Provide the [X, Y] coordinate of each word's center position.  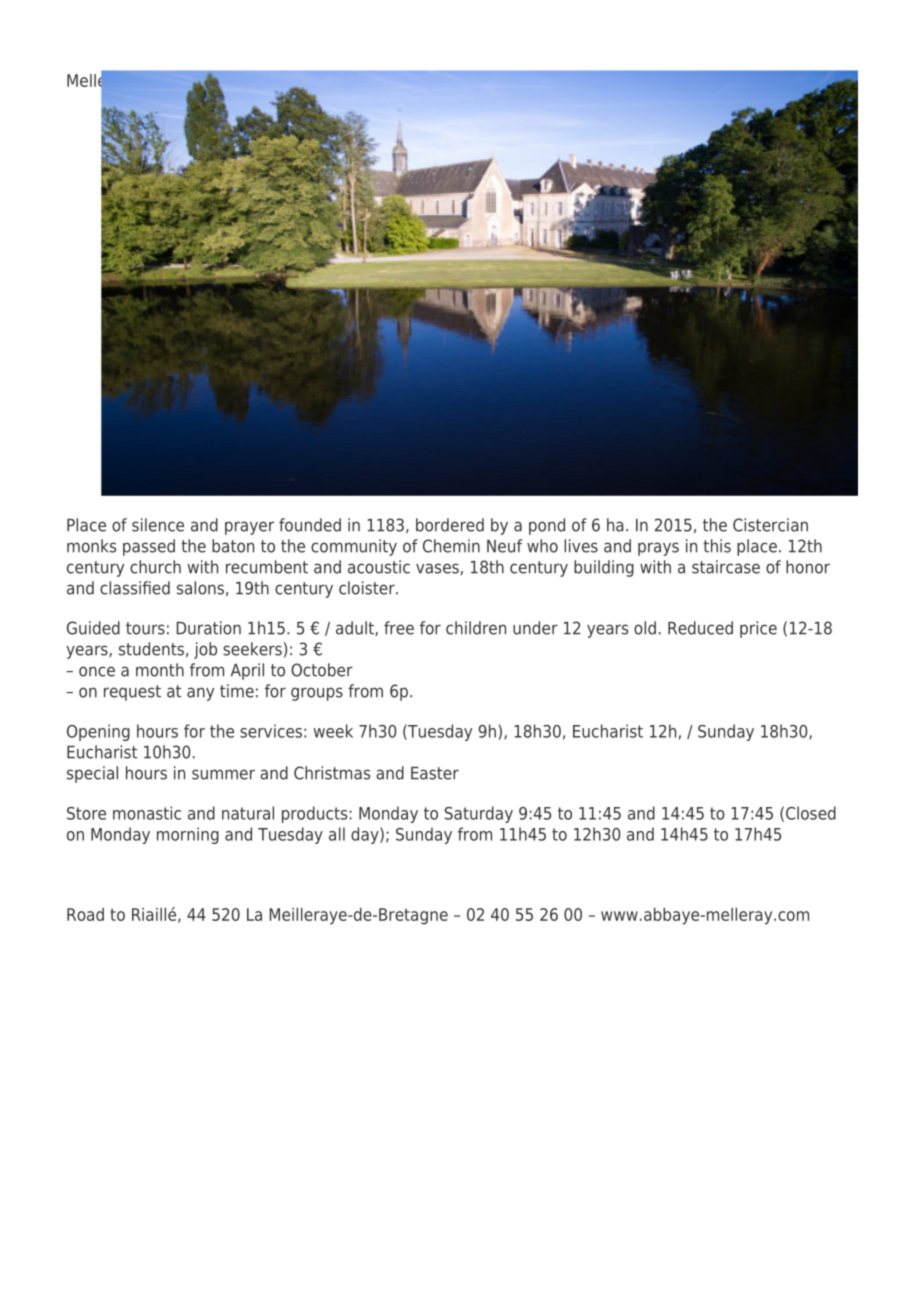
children [476, 628]
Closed [811, 813]
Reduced [700, 628]
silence [158, 525]
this [717, 546]
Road [85, 914]
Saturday [479, 814]
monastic [147, 813]
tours [145, 628]
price [758, 629]
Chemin [451, 546]
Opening [98, 732]
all [337, 834]
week [333, 731]
